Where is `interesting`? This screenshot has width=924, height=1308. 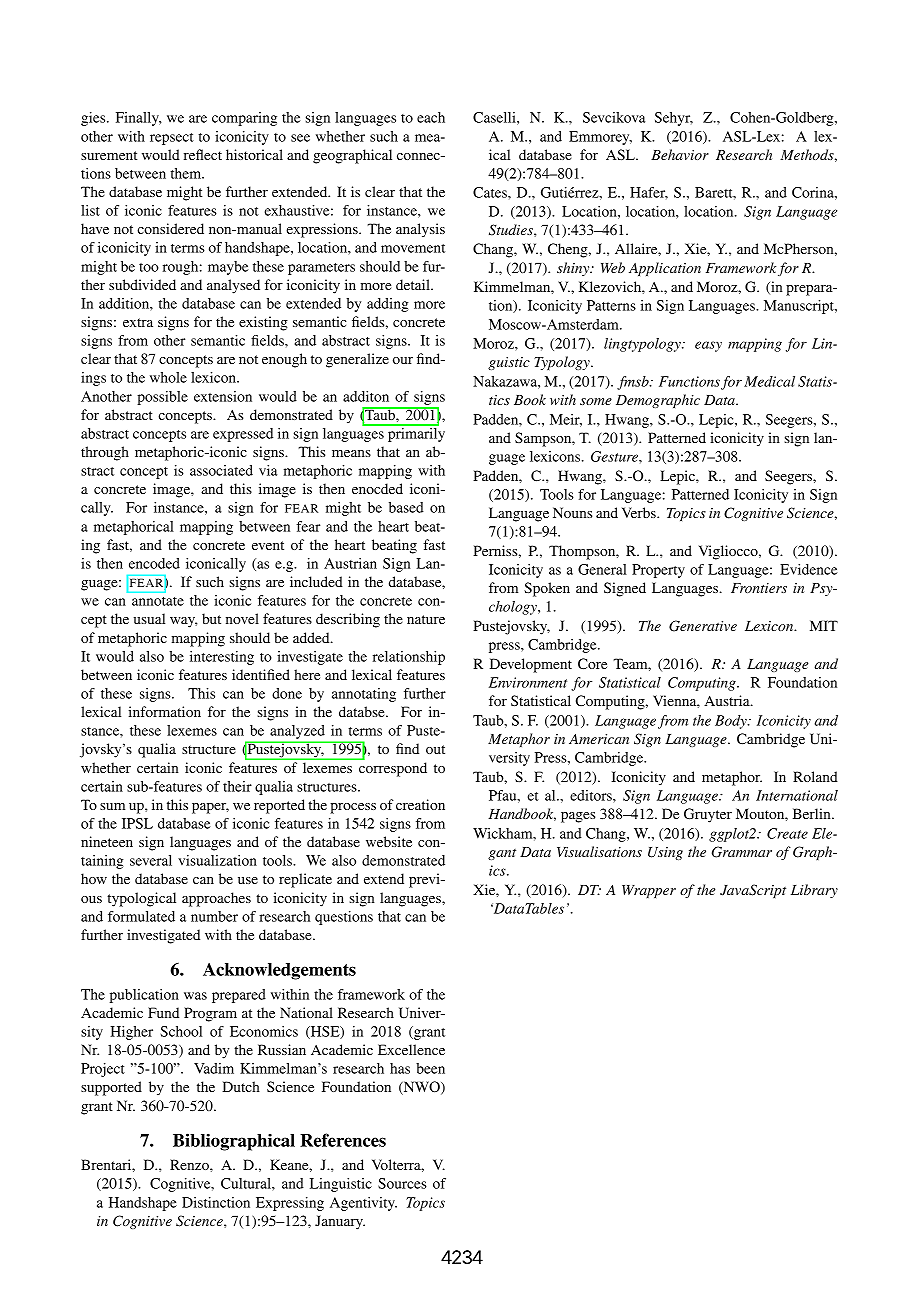 interesting is located at coordinates (222, 658).
